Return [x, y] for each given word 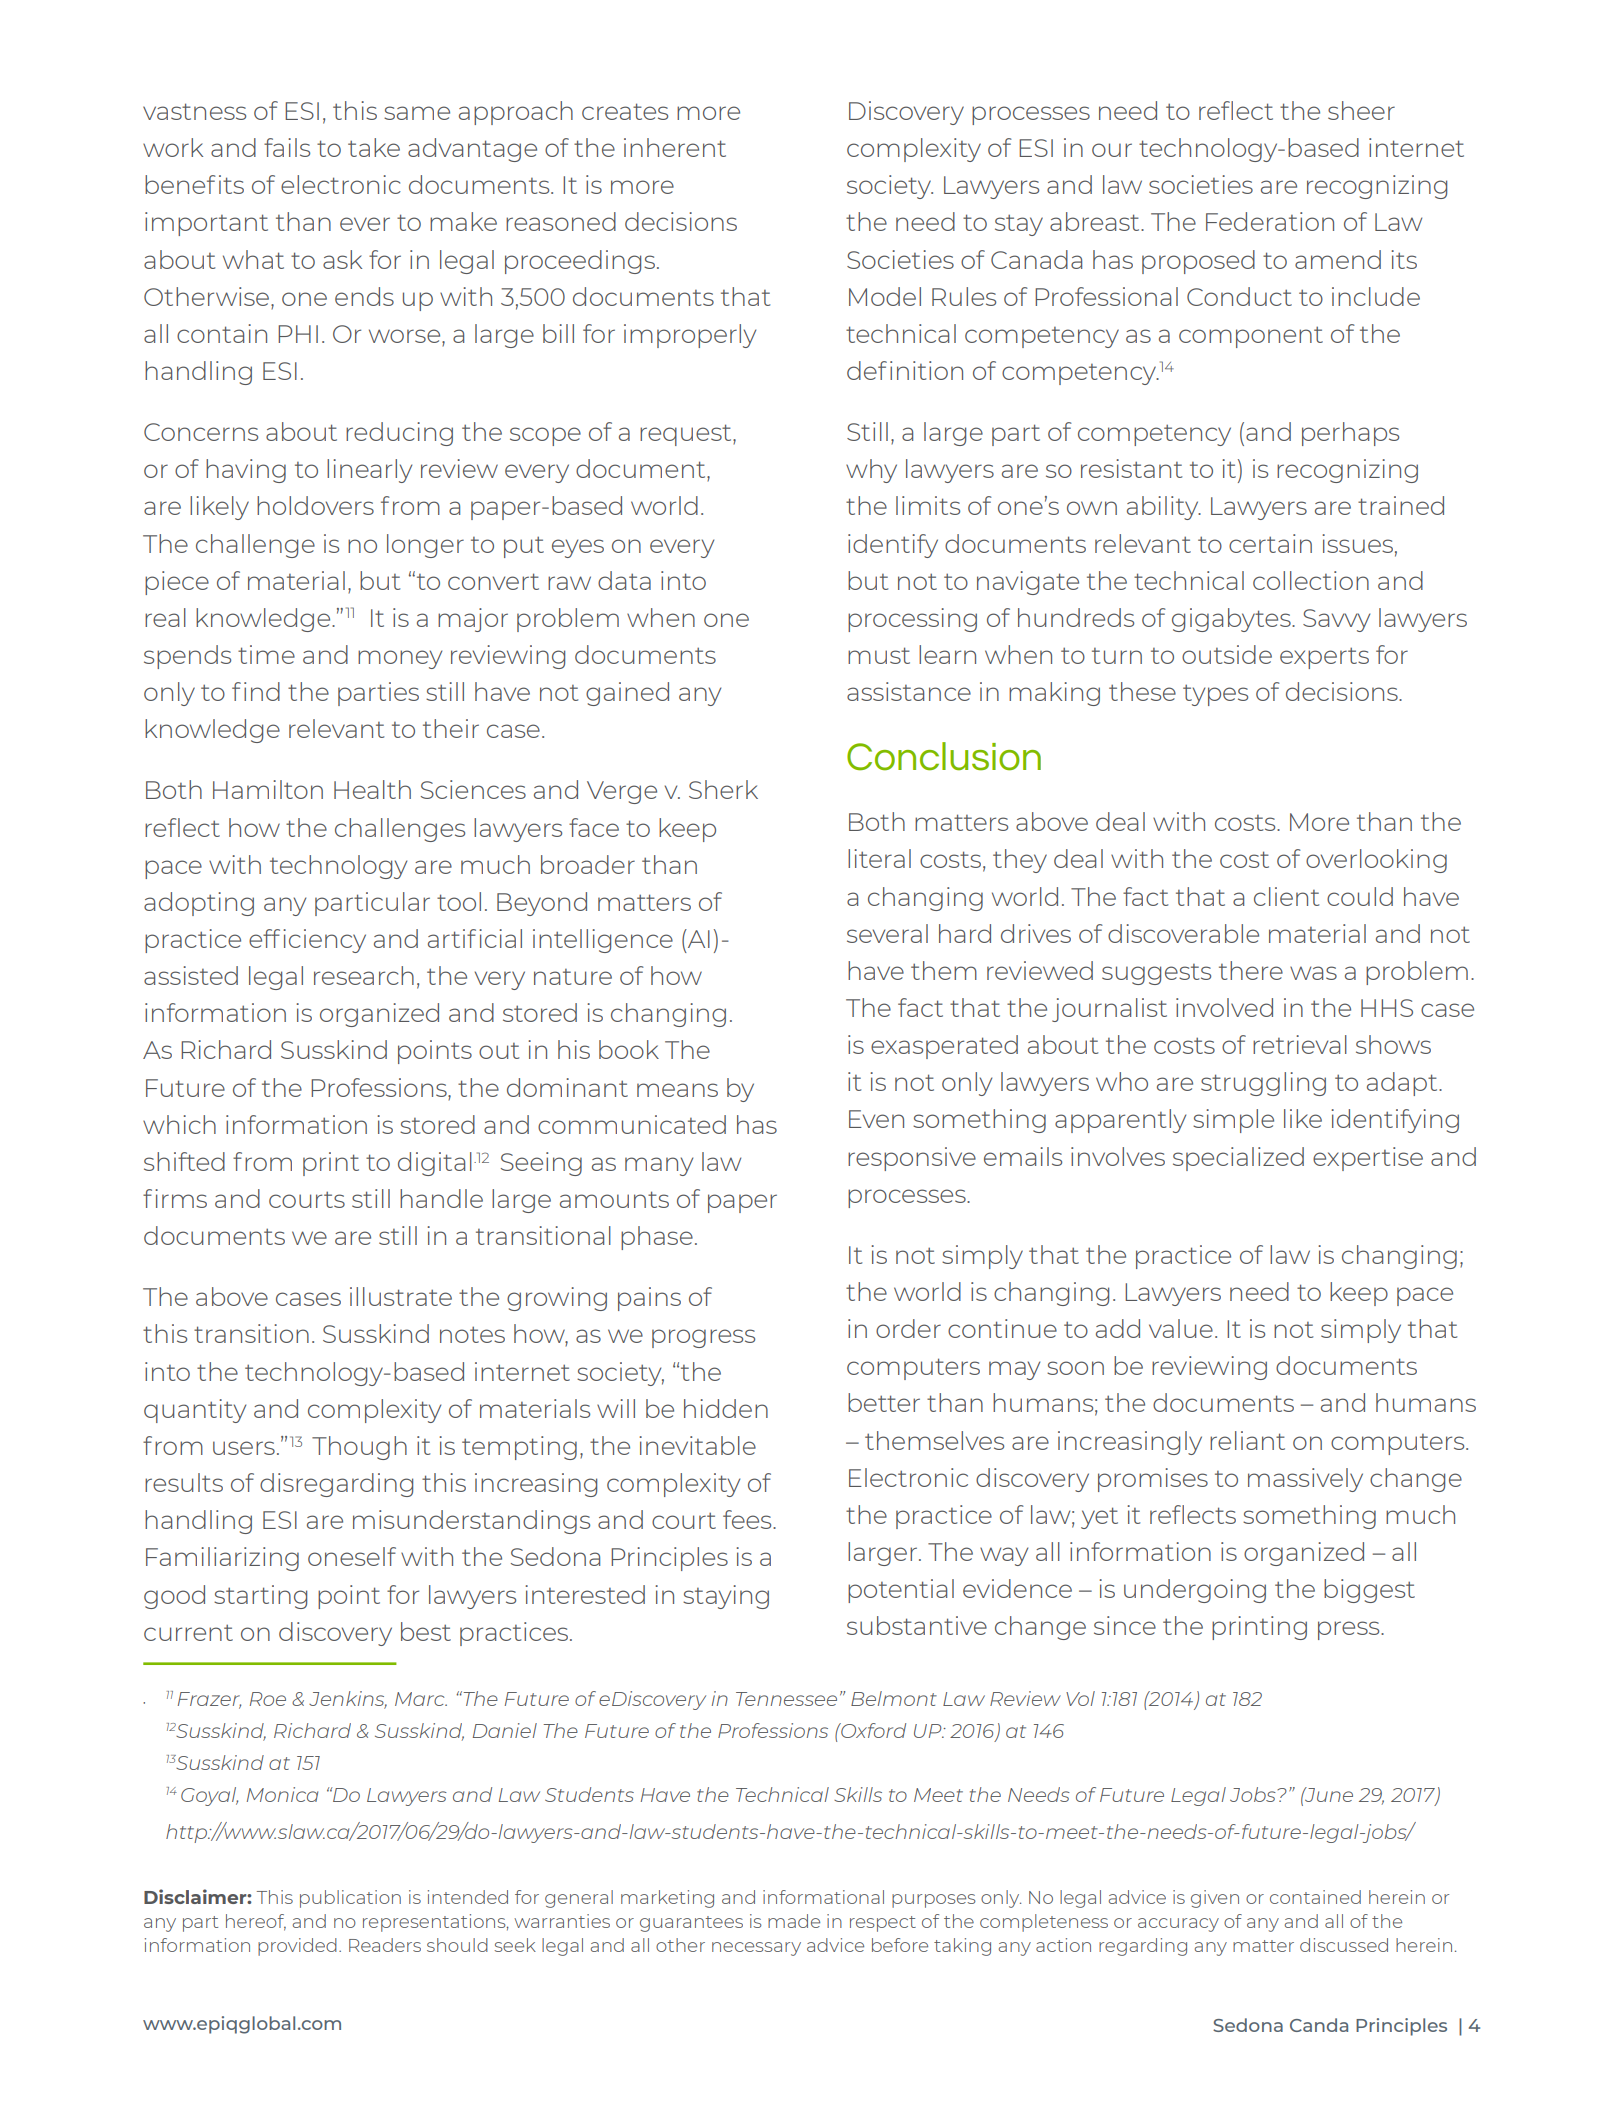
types [1215, 695]
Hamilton [268, 789]
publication [350, 1899]
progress [703, 1338]
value [1181, 1328]
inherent [675, 147]
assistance [909, 691]
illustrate [401, 1296]
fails [287, 147]
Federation [1270, 221]
